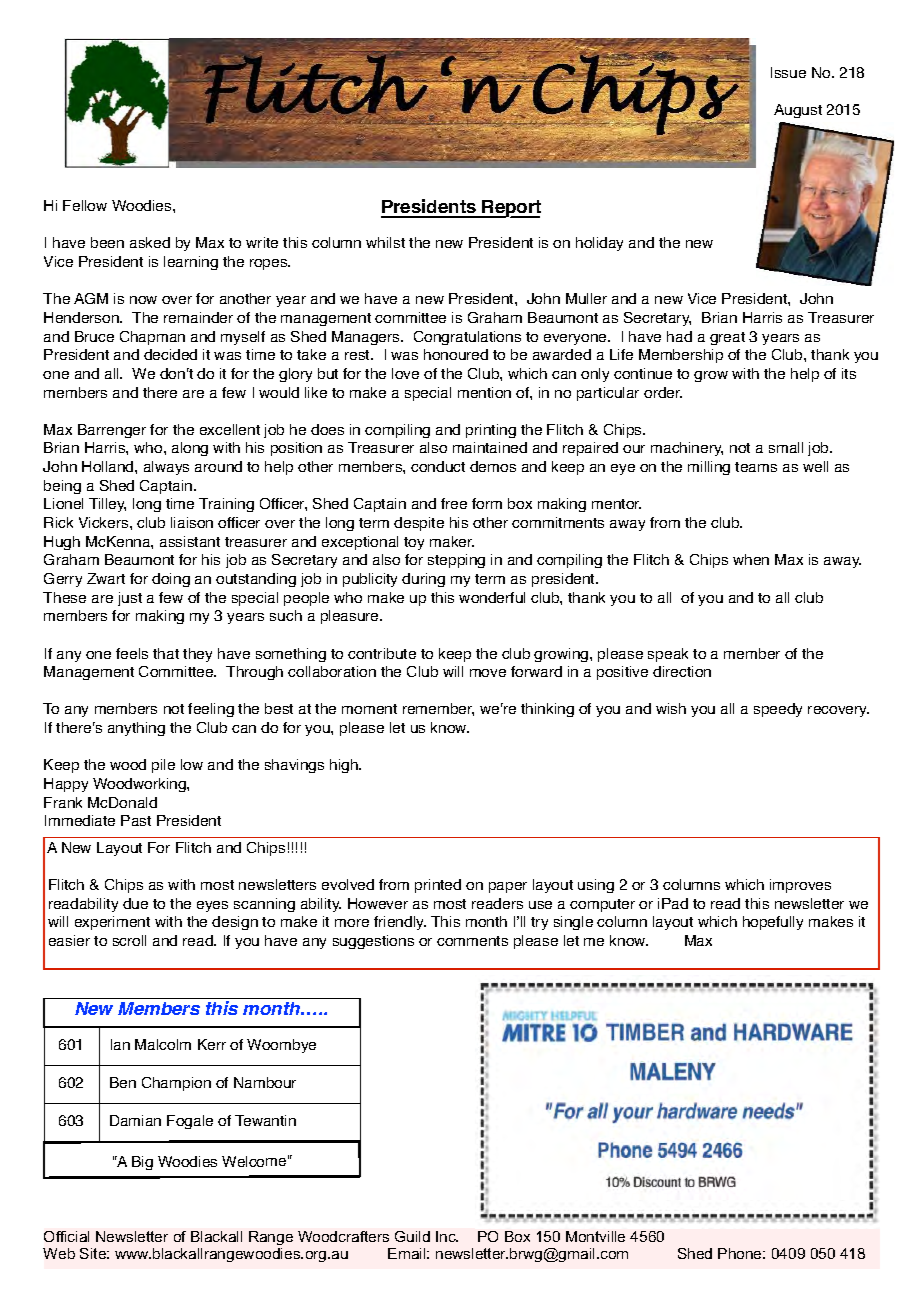 The image size is (924, 1308). I want to click on speedy, so click(778, 710).
